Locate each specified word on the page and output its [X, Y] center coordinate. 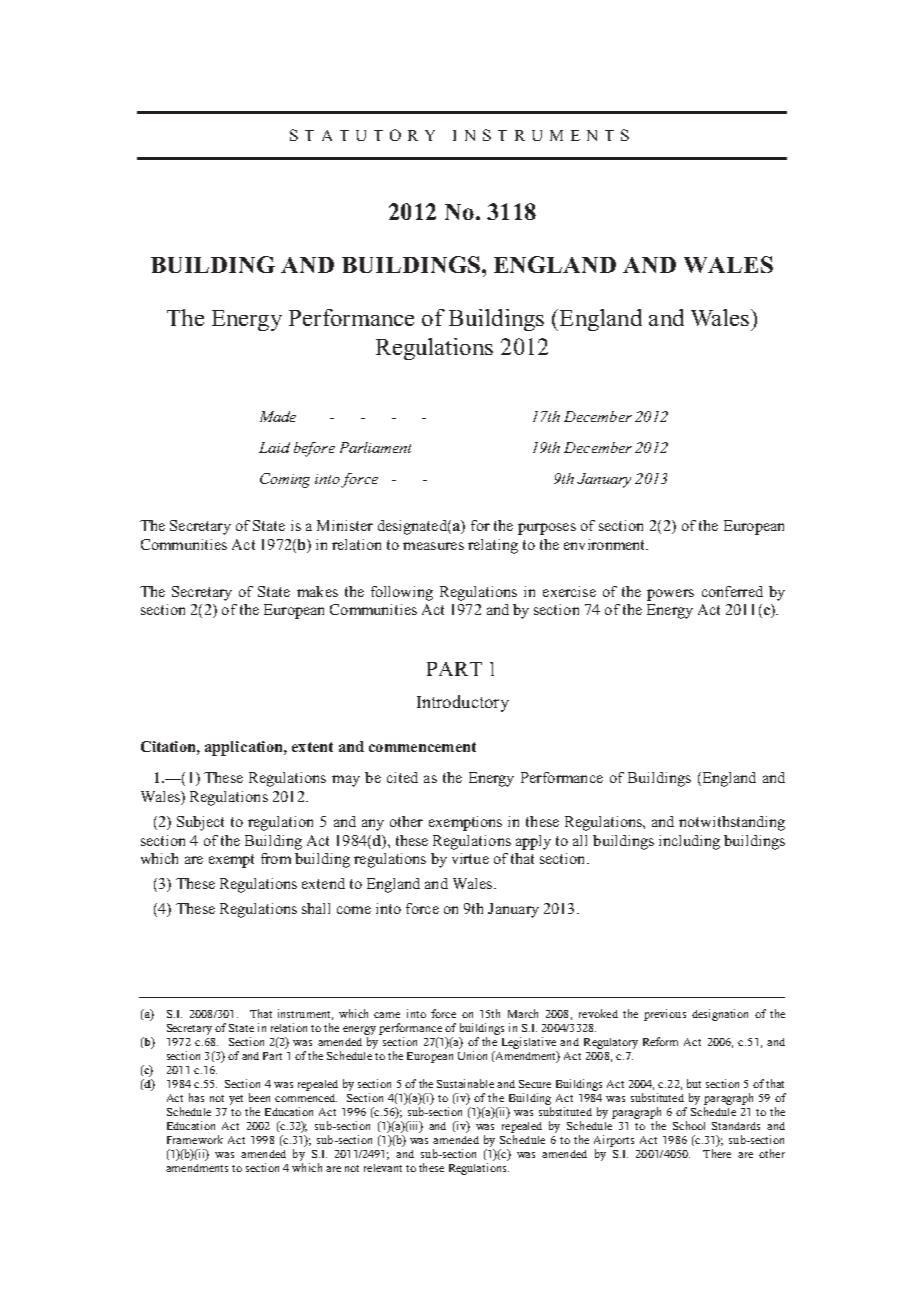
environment [606, 544]
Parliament [375, 447]
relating [493, 546]
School [689, 1125]
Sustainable [465, 1083]
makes [317, 591]
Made [278, 416]
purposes [547, 529]
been [259, 1097]
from [276, 858]
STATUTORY [362, 135]
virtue [470, 858]
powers [670, 595]
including [689, 842]
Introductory [463, 703]
